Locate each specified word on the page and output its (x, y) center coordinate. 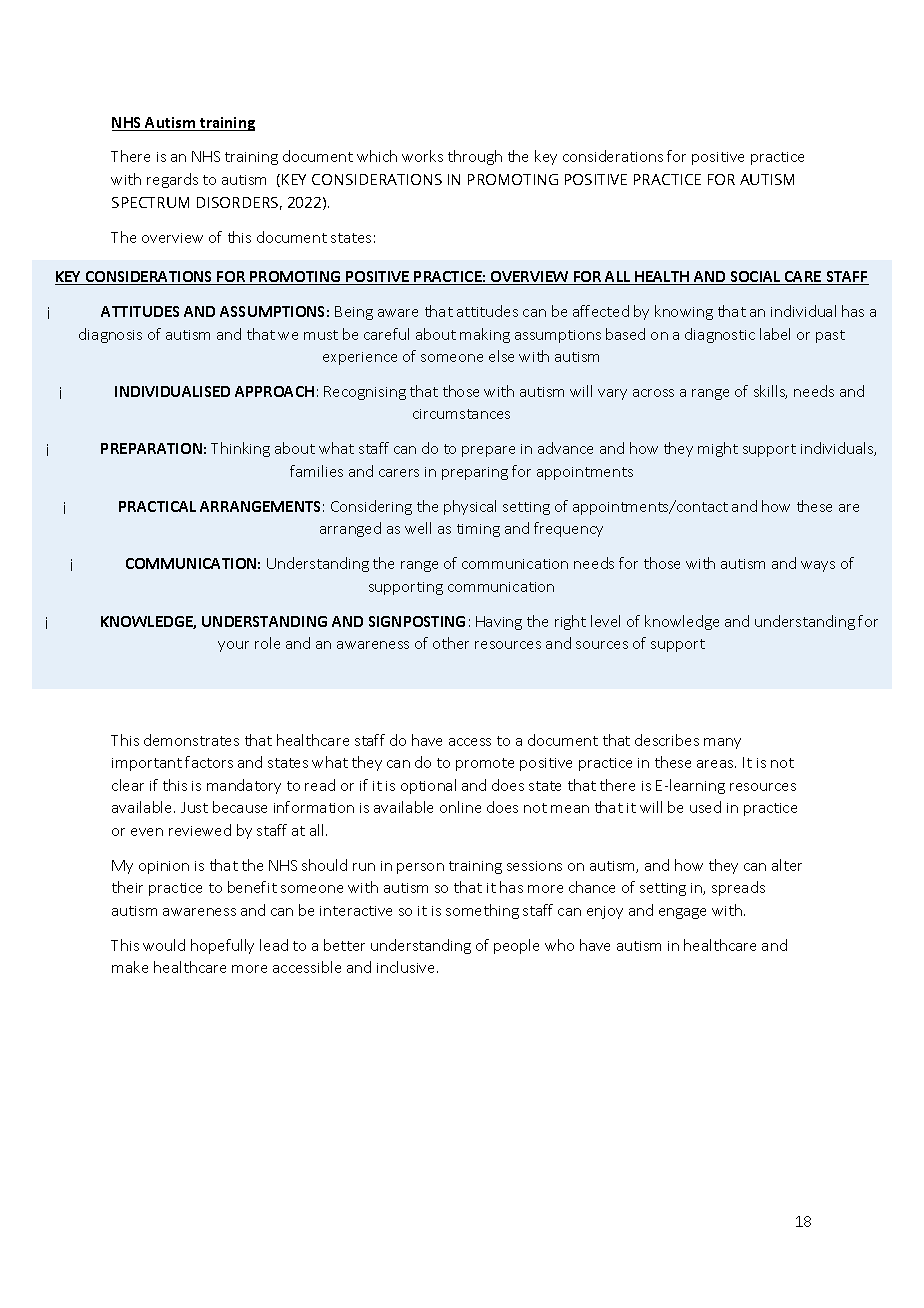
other (451, 643)
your (233, 646)
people (516, 946)
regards (172, 180)
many (722, 743)
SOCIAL (755, 278)
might (718, 449)
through (475, 157)
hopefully (222, 946)
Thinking (240, 449)
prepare (488, 451)
